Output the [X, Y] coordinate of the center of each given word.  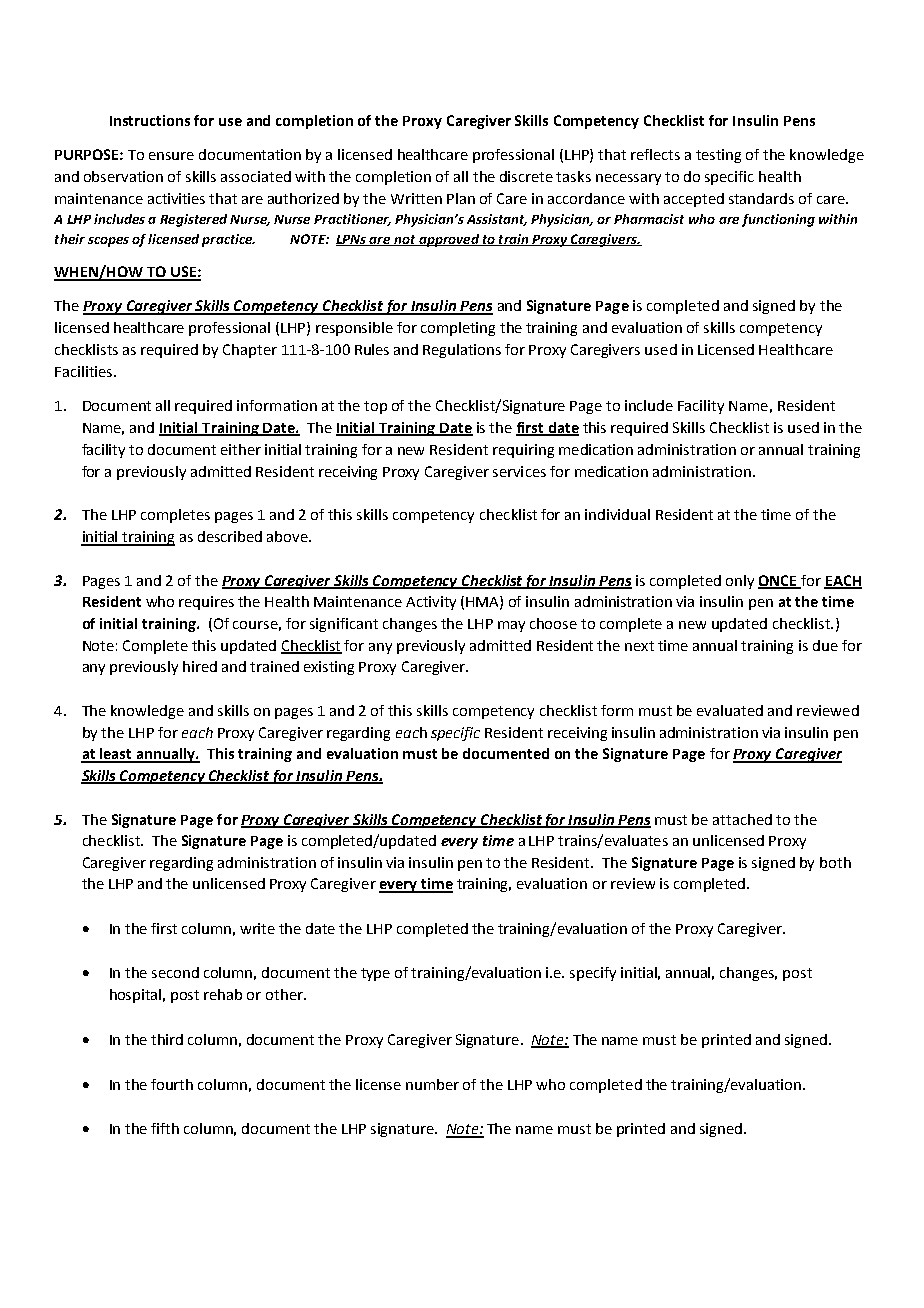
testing [718, 156]
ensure [171, 156]
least [116, 755]
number [432, 1084]
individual [617, 514]
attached [742, 819]
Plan [461, 198]
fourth [172, 1084]
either [241, 449]
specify [593, 974]
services [519, 471]
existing [329, 668]
